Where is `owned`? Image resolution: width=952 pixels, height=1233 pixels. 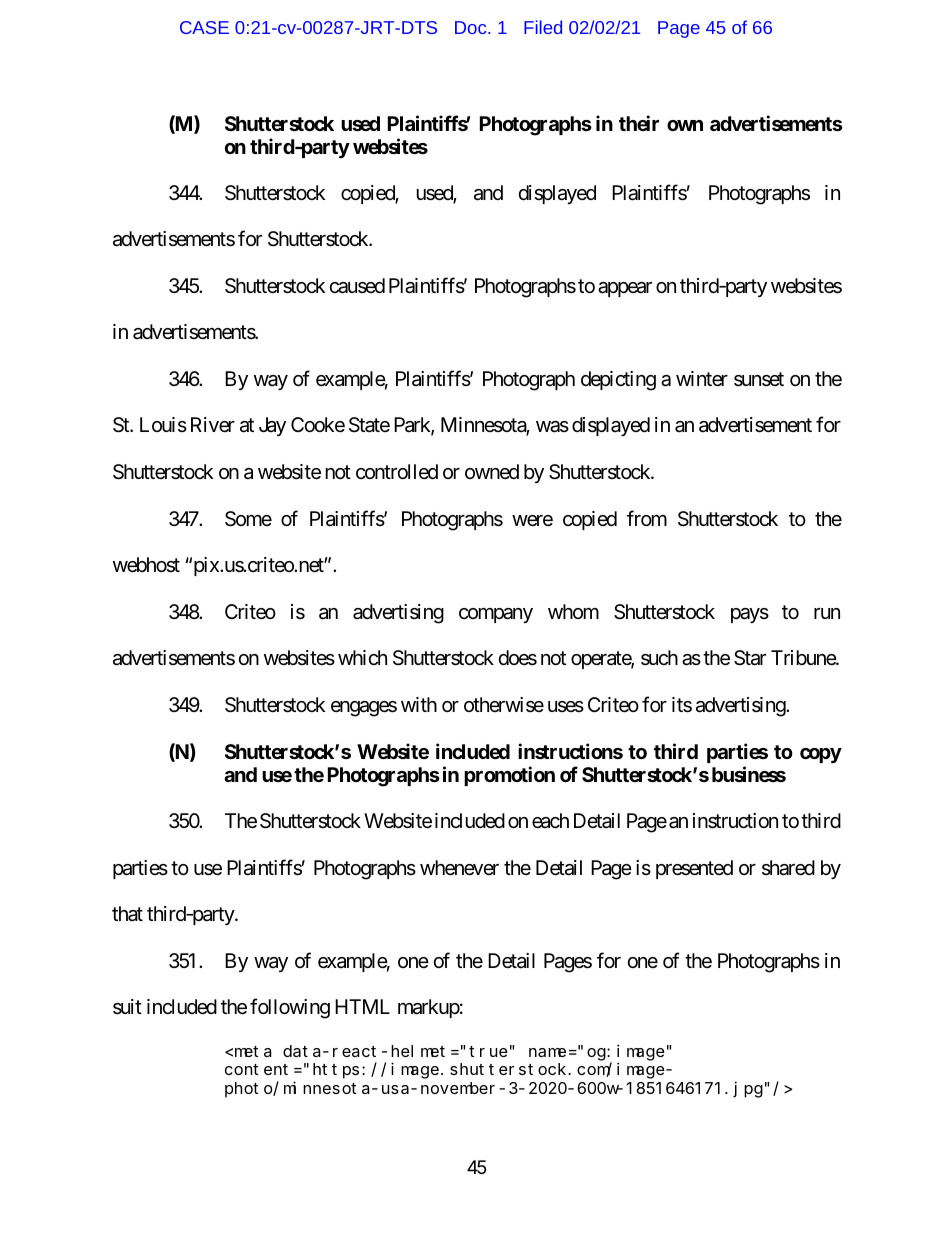 owned is located at coordinates (492, 471).
